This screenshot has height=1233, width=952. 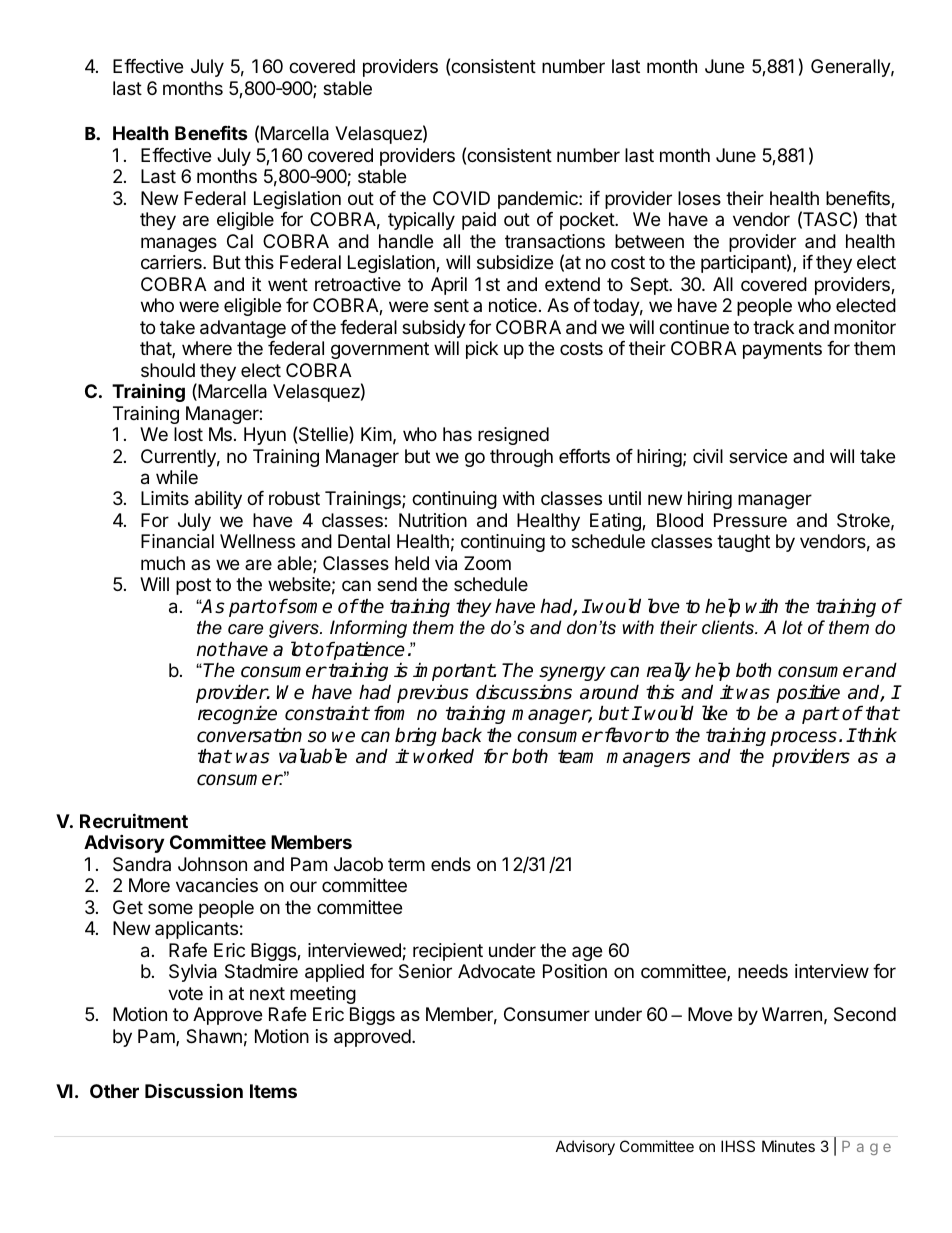 I want to click on loses, so click(x=699, y=198).
